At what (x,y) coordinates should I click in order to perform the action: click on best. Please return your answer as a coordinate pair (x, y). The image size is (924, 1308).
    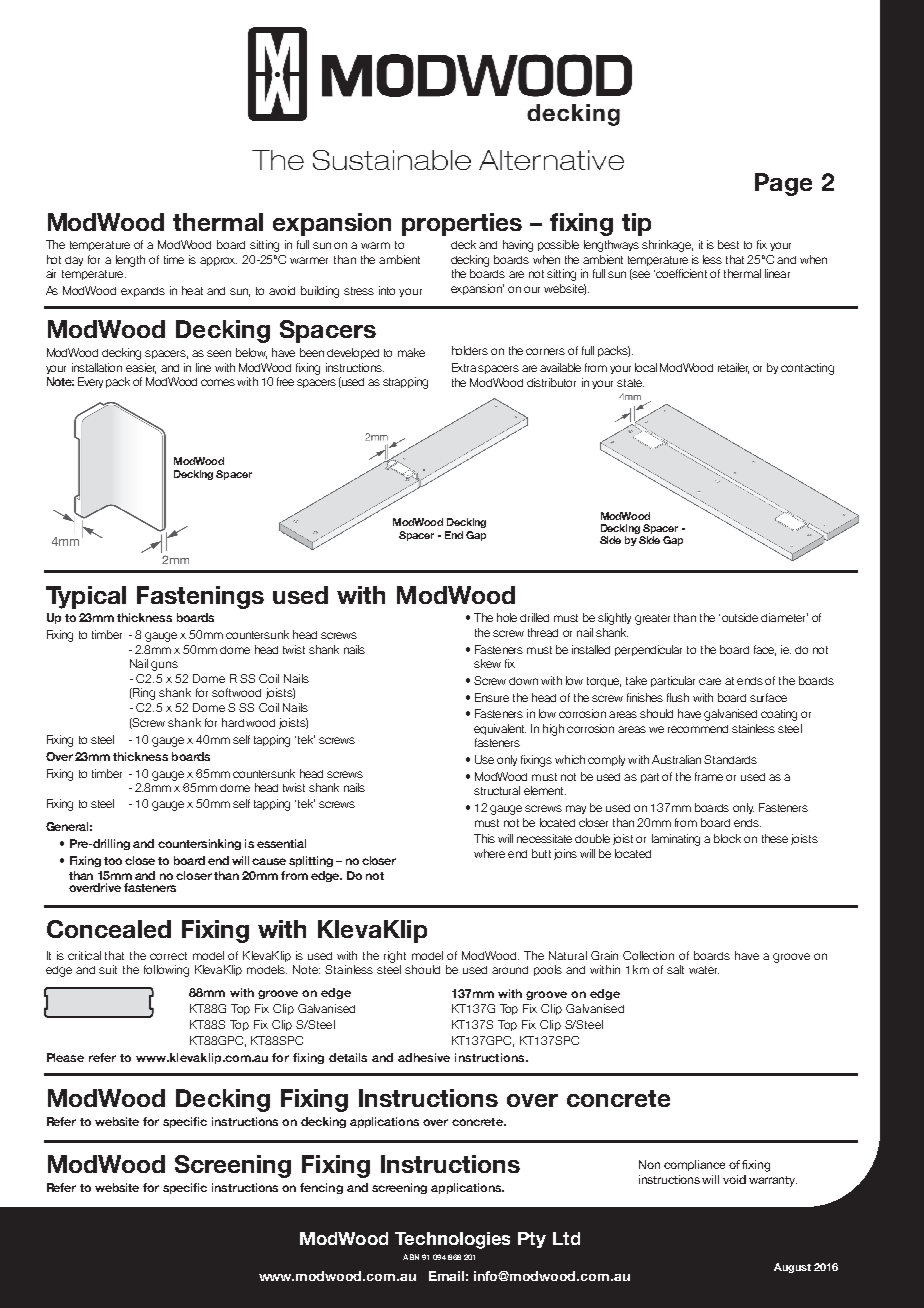
    Looking at the image, I should click on (728, 244).
